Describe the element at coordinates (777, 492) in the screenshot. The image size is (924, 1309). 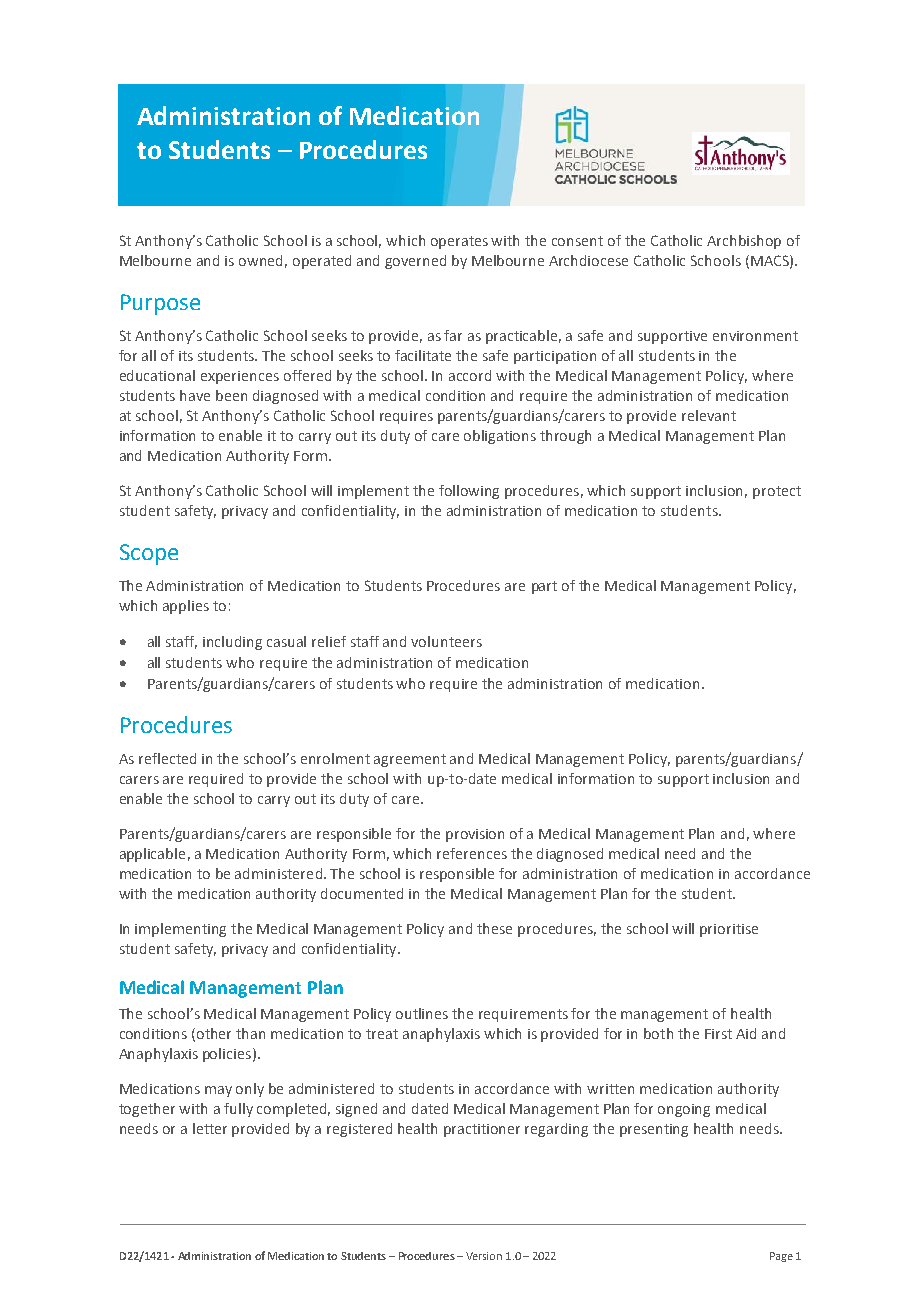
I see `protect` at that location.
